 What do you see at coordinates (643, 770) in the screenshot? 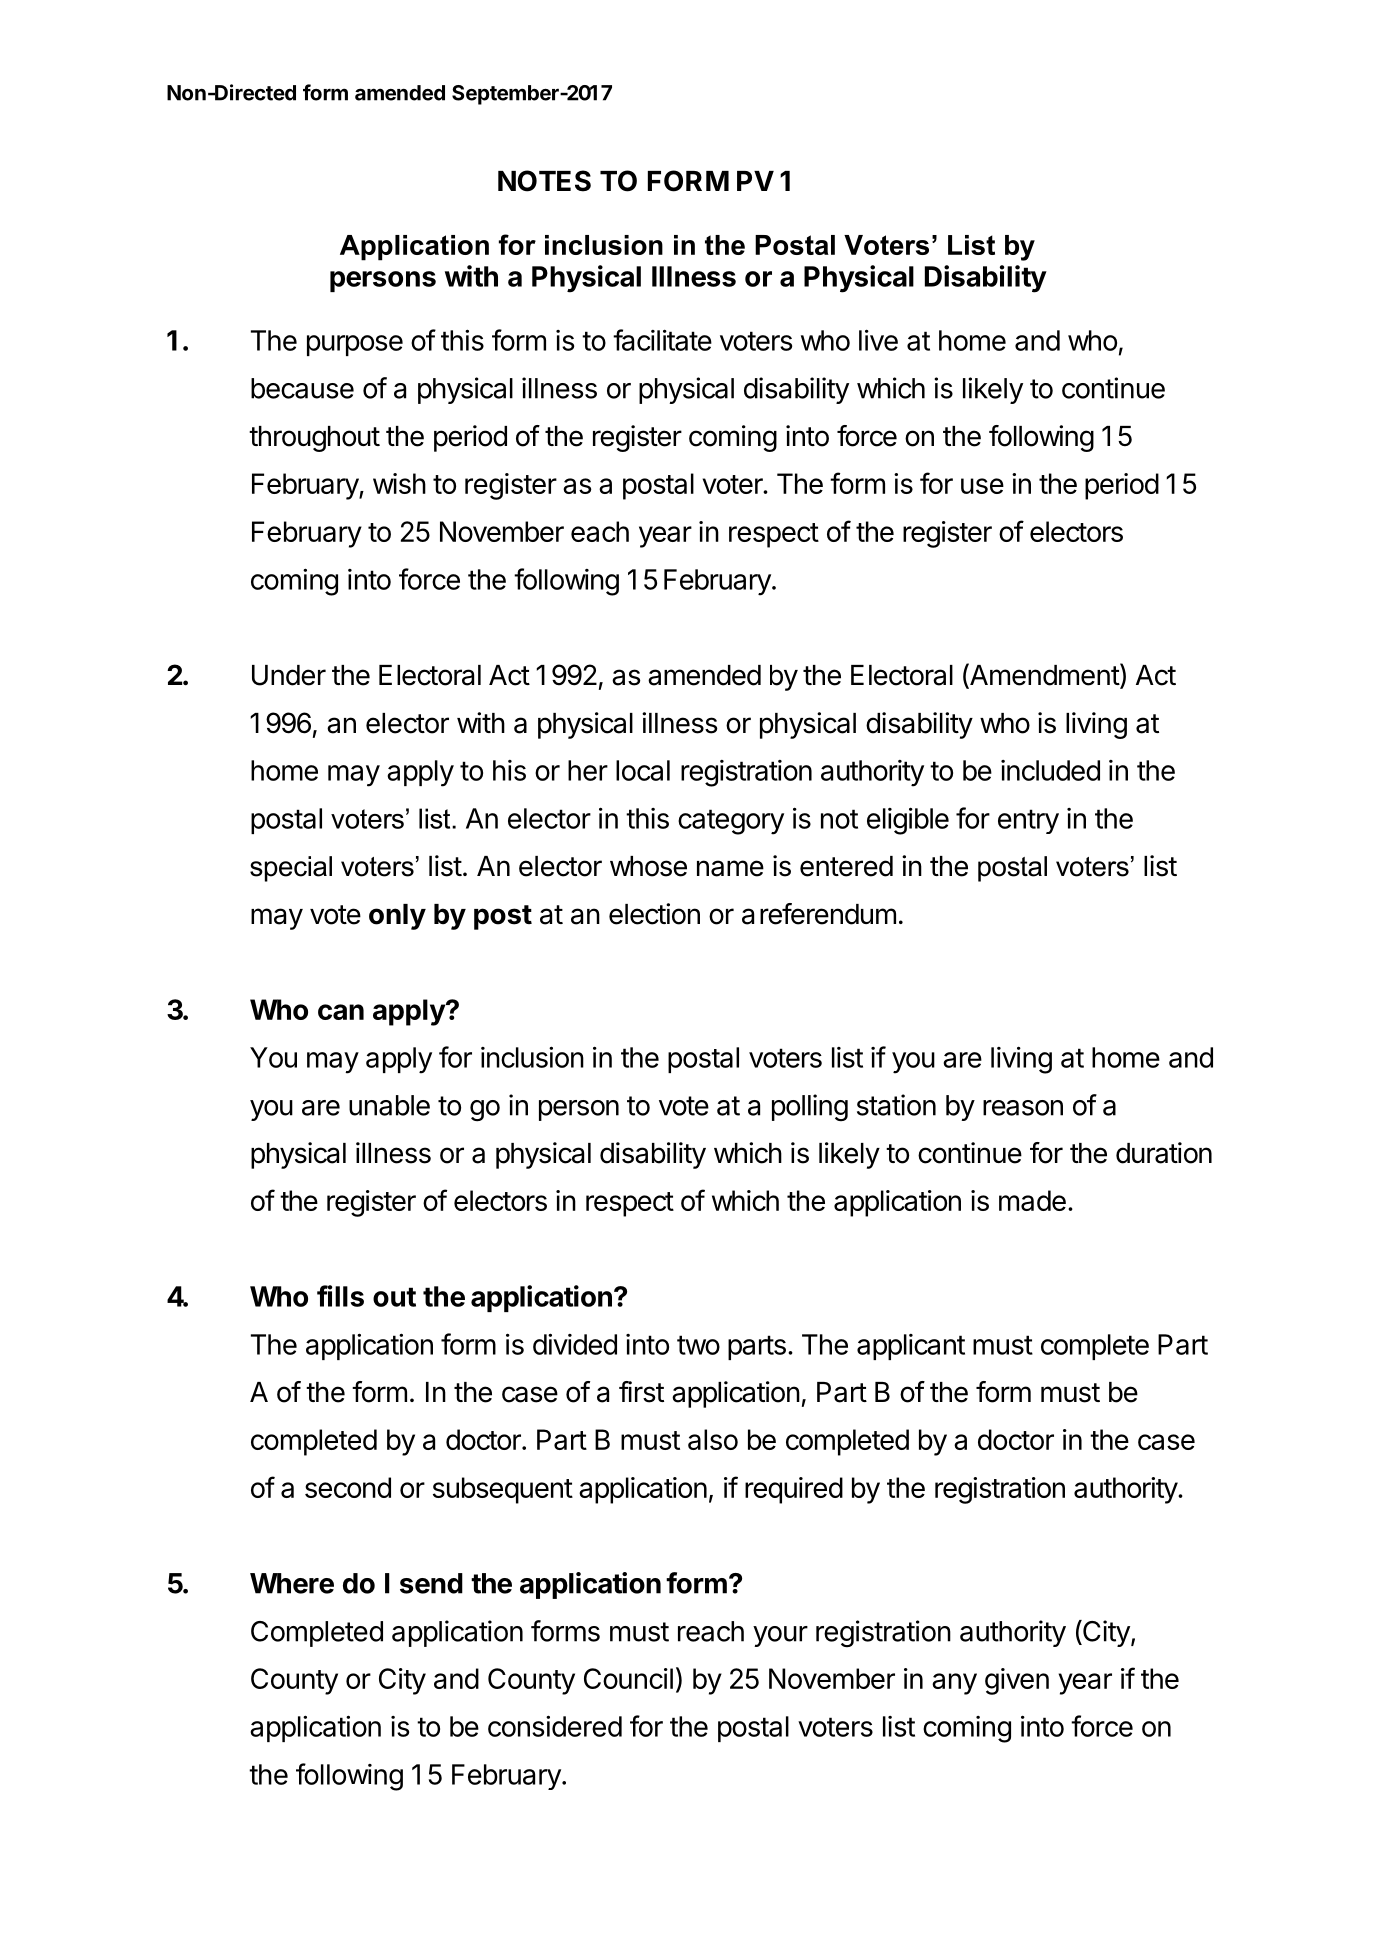
I see `local` at bounding box center [643, 770].
